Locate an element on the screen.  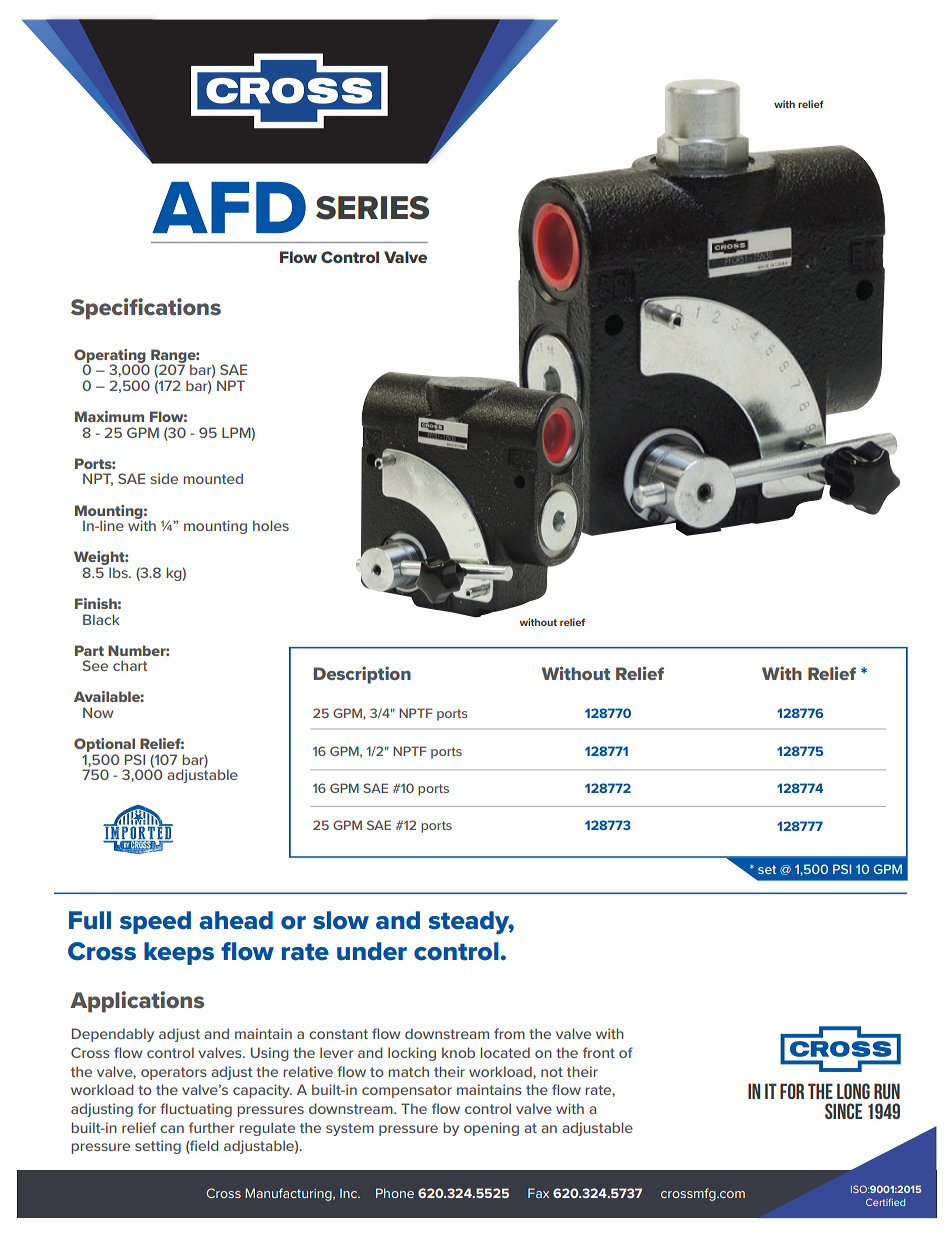
Specifications is located at coordinates (146, 309).
